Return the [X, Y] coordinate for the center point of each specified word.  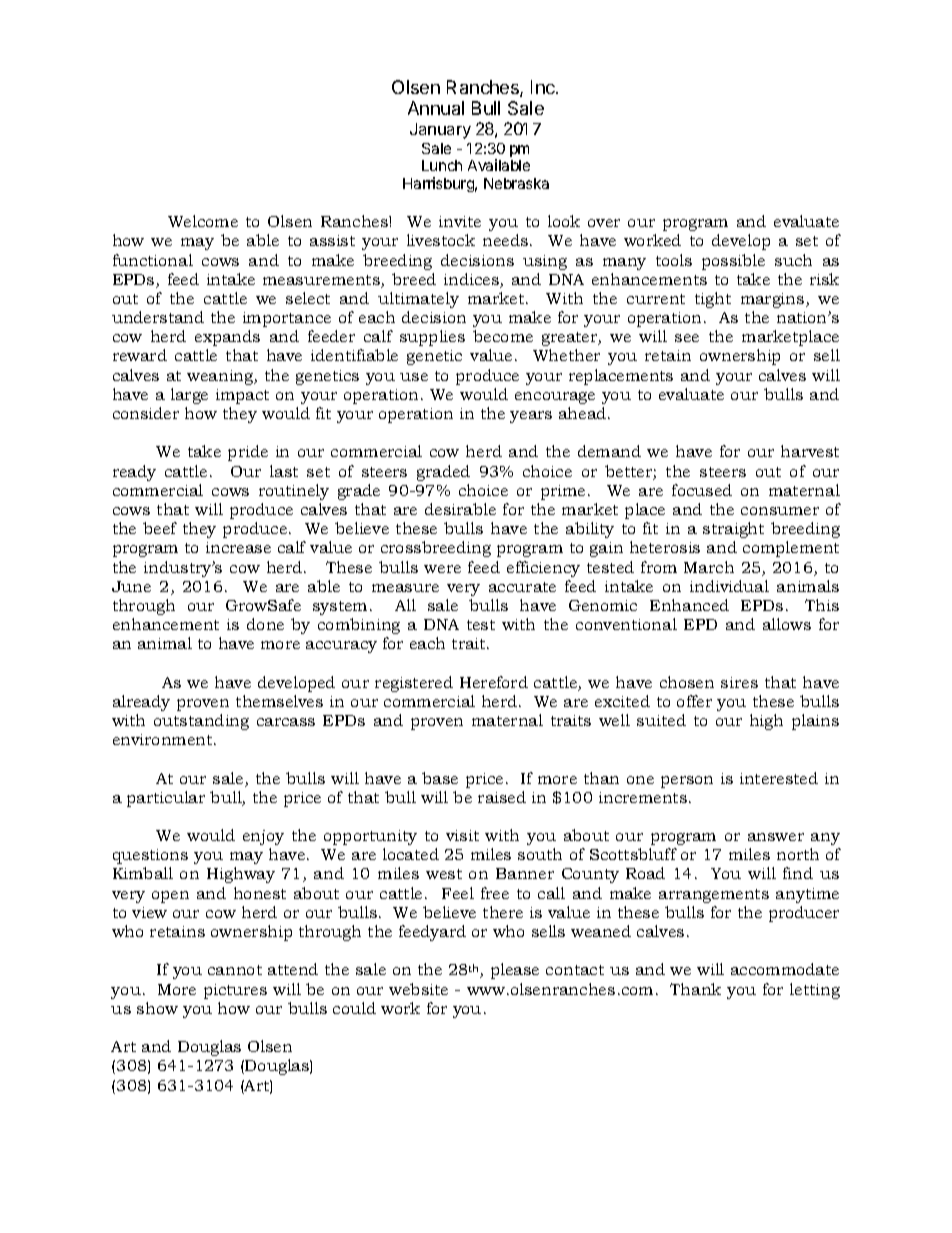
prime [563, 492]
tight [713, 300]
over [604, 223]
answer [776, 837]
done [265, 624]
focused [702, 490]
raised [502, 797]
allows [787, 624]
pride [248, 453]
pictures [235, 991]
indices [472, 280]
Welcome [203, 221]
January [440, 131]
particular [166, 799]
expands [227, 338]
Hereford [494, 682]
